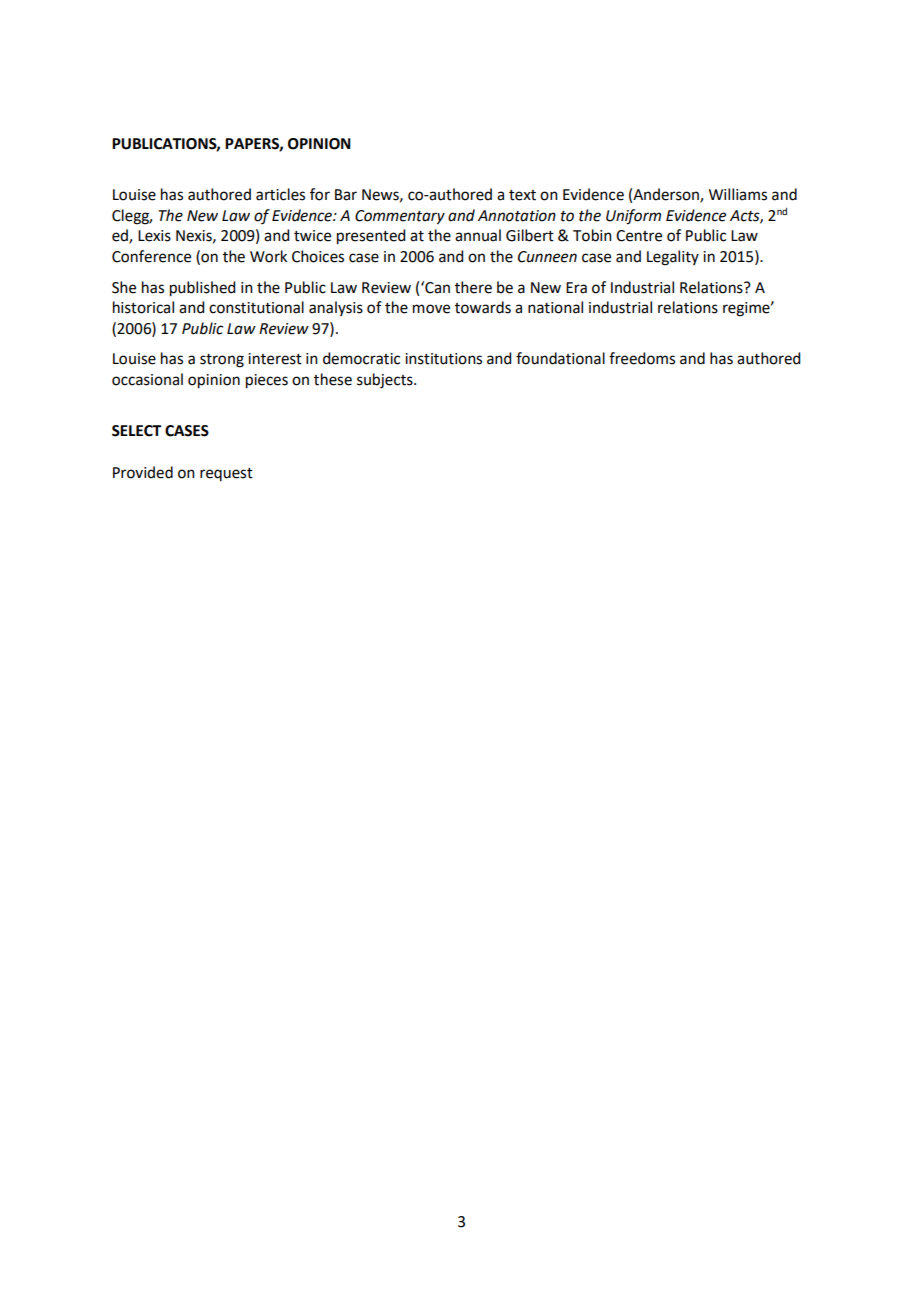 Image resolution: width=924 pixels, height=1308 pixels. What do you see at coordinates (143, 472) in the image?
I see `Provided` at bounding box center [143, 472].
